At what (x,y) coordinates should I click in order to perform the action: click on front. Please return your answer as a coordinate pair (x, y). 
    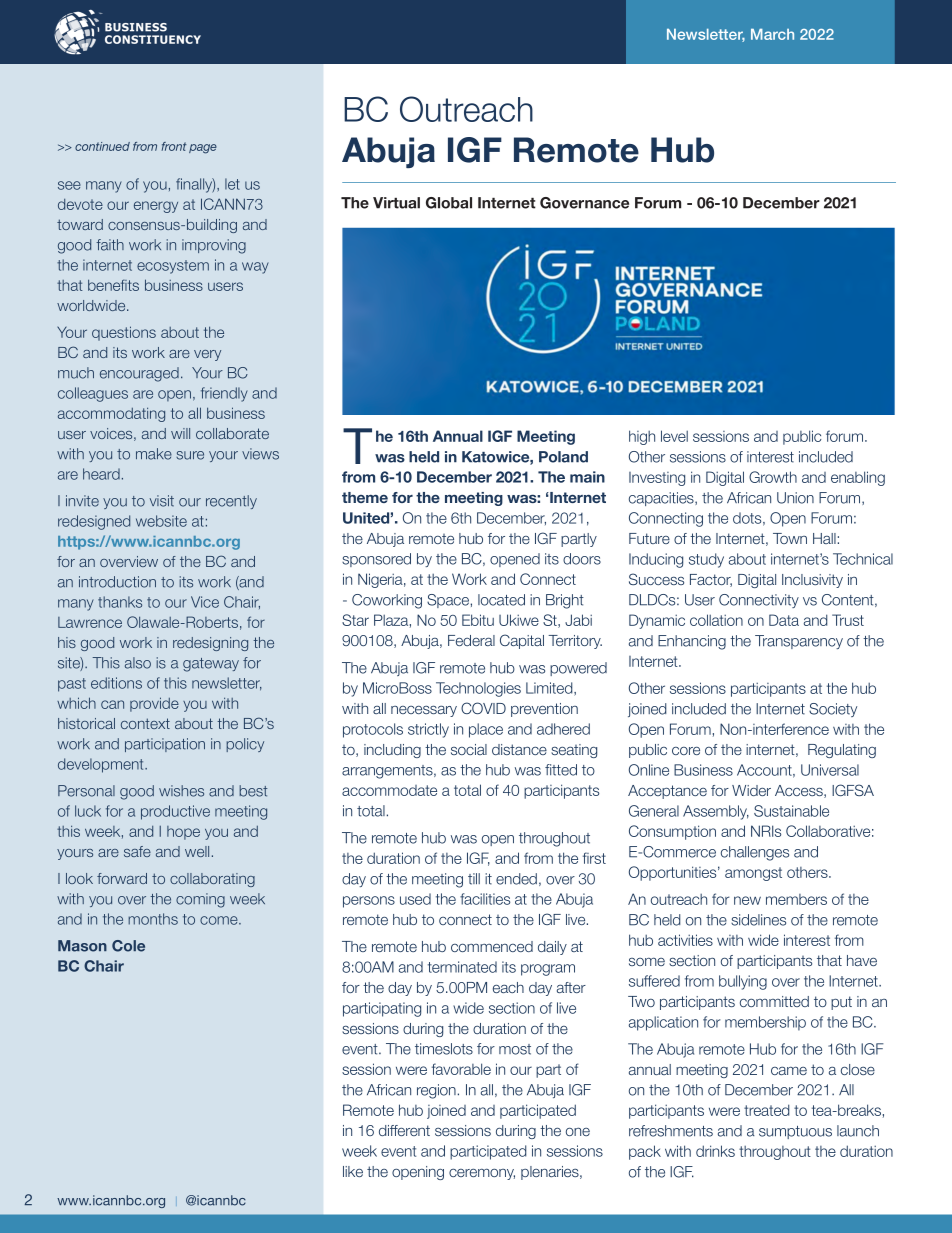
    Looking at the image, I should click on (174, 146).
